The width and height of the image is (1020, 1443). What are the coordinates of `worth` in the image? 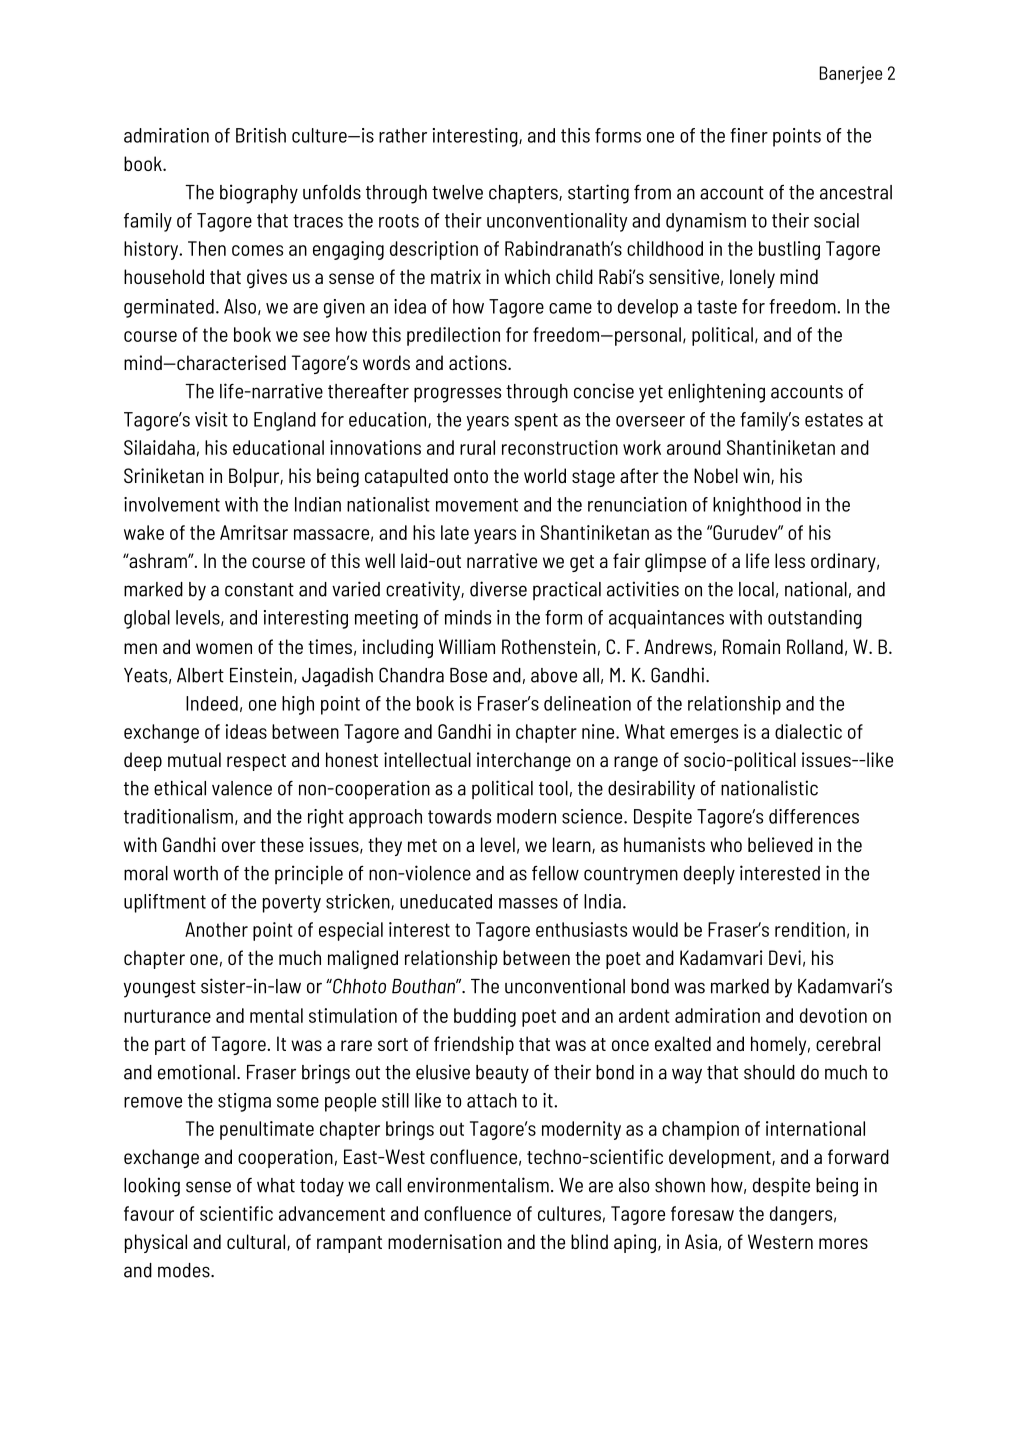 It's located at (195, 873).
